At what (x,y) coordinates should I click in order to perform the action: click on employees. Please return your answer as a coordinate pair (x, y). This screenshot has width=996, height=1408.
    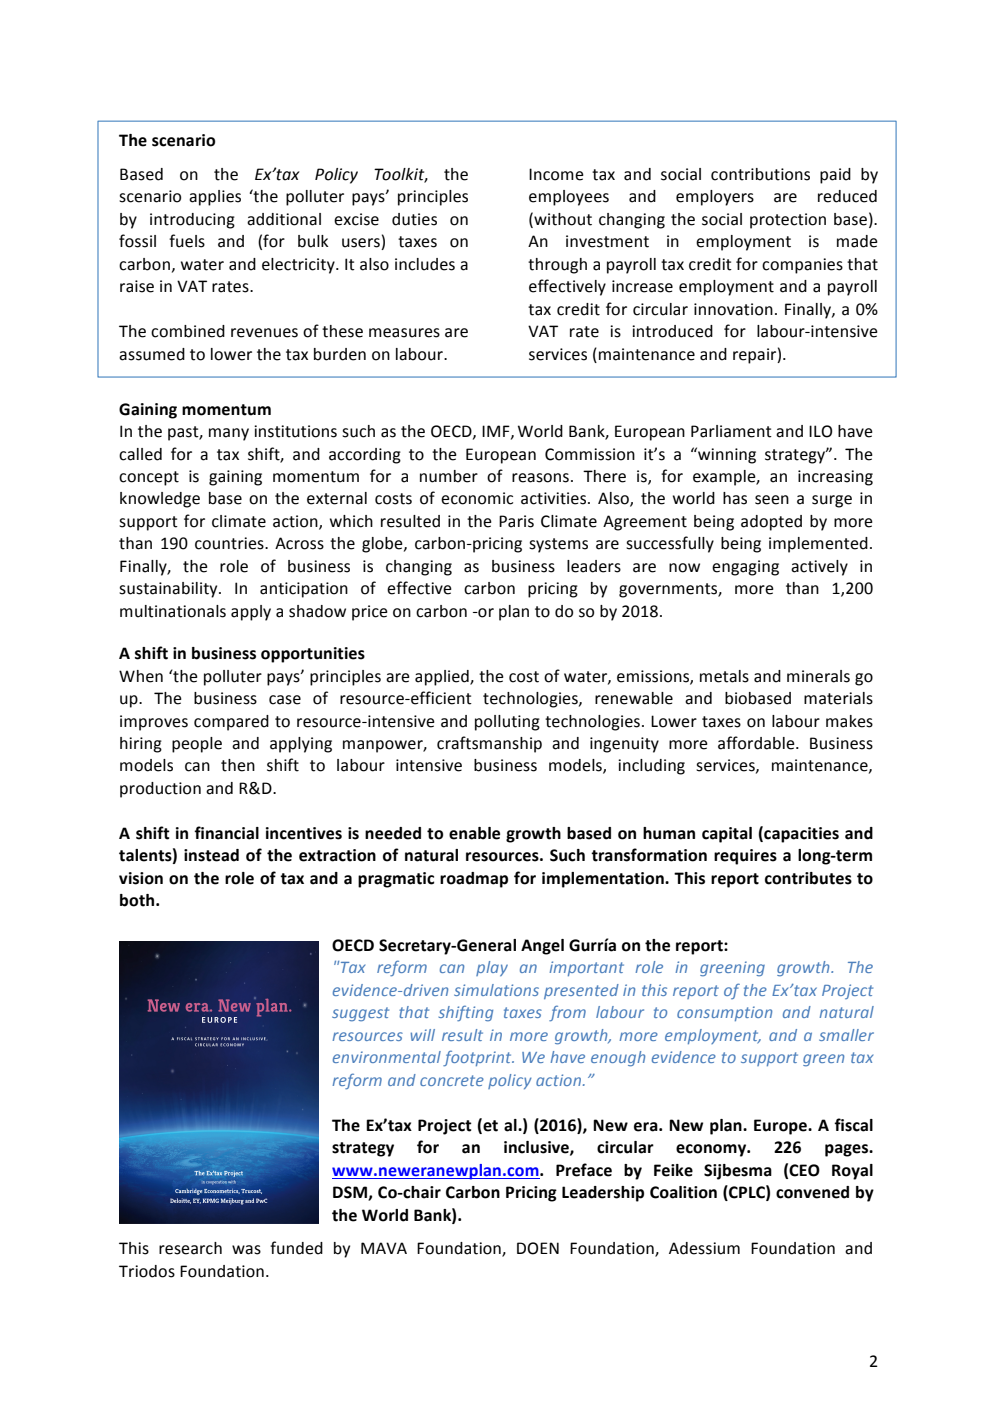
    Looking at the image, I should click on (569, 198).
